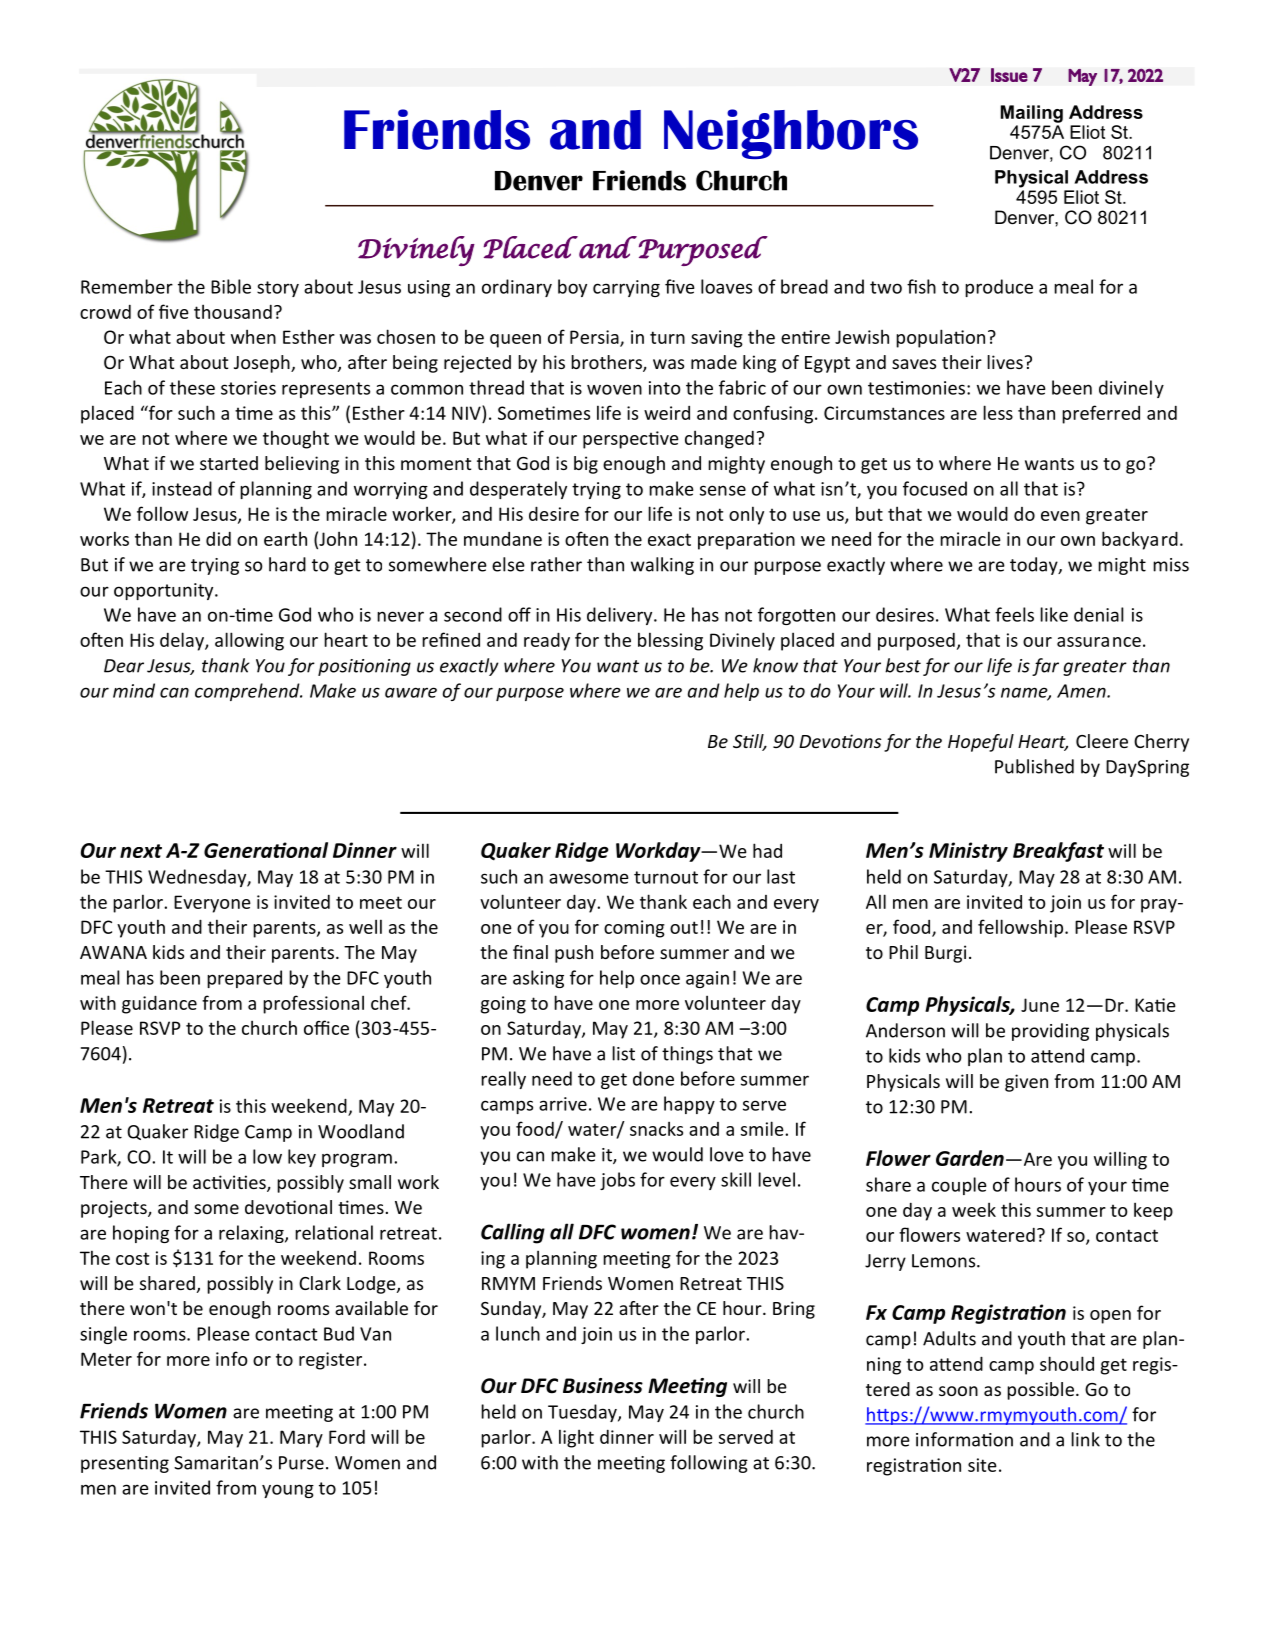 The height and width of the image is (1638, 1266). Describe the element at coordinates (301, 1439) in the image. I see `Mary` at that location.
